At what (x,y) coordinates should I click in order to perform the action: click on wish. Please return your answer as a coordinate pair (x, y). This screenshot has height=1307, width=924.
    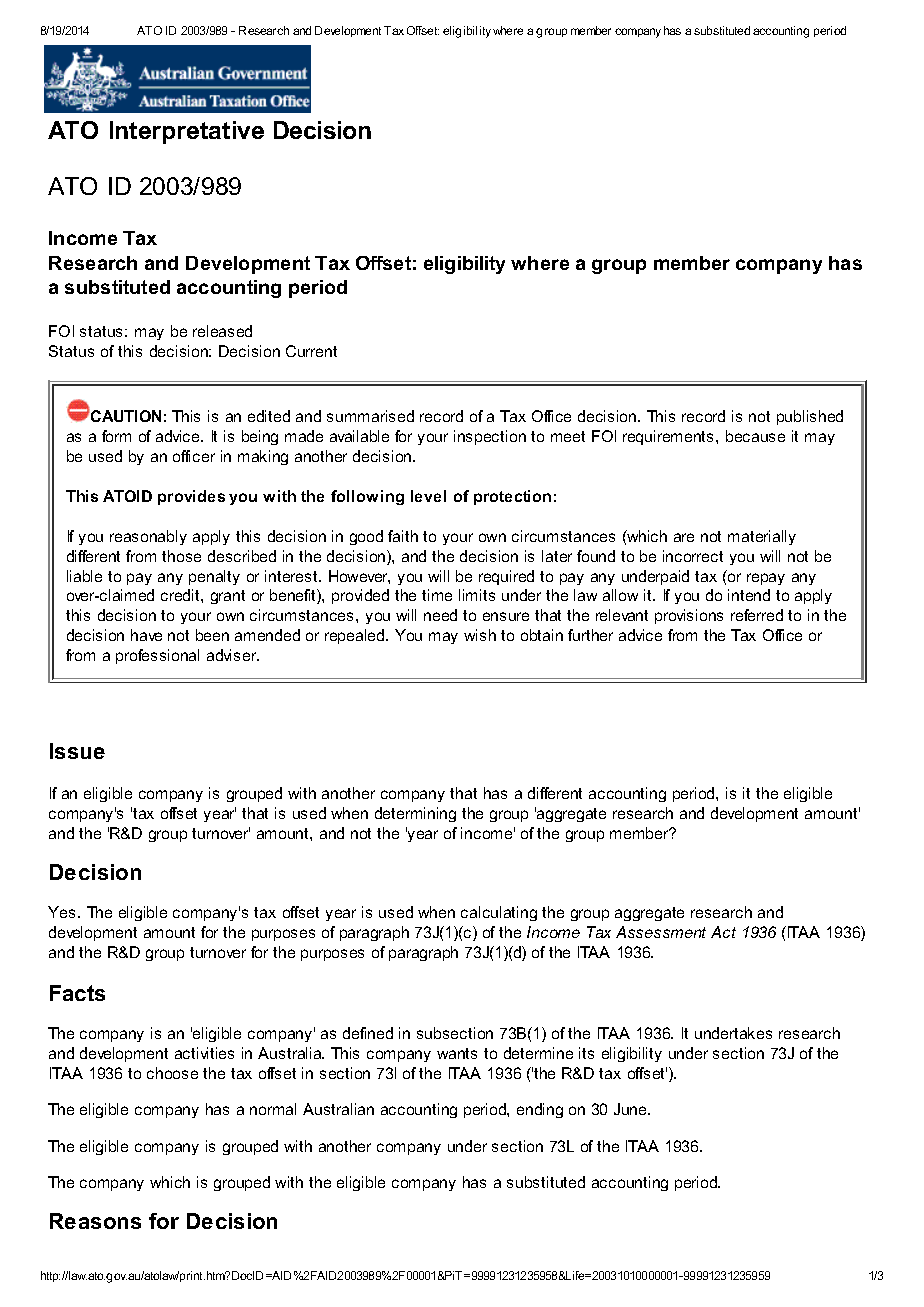
    Looking at the image, I should click on (480, 635).
